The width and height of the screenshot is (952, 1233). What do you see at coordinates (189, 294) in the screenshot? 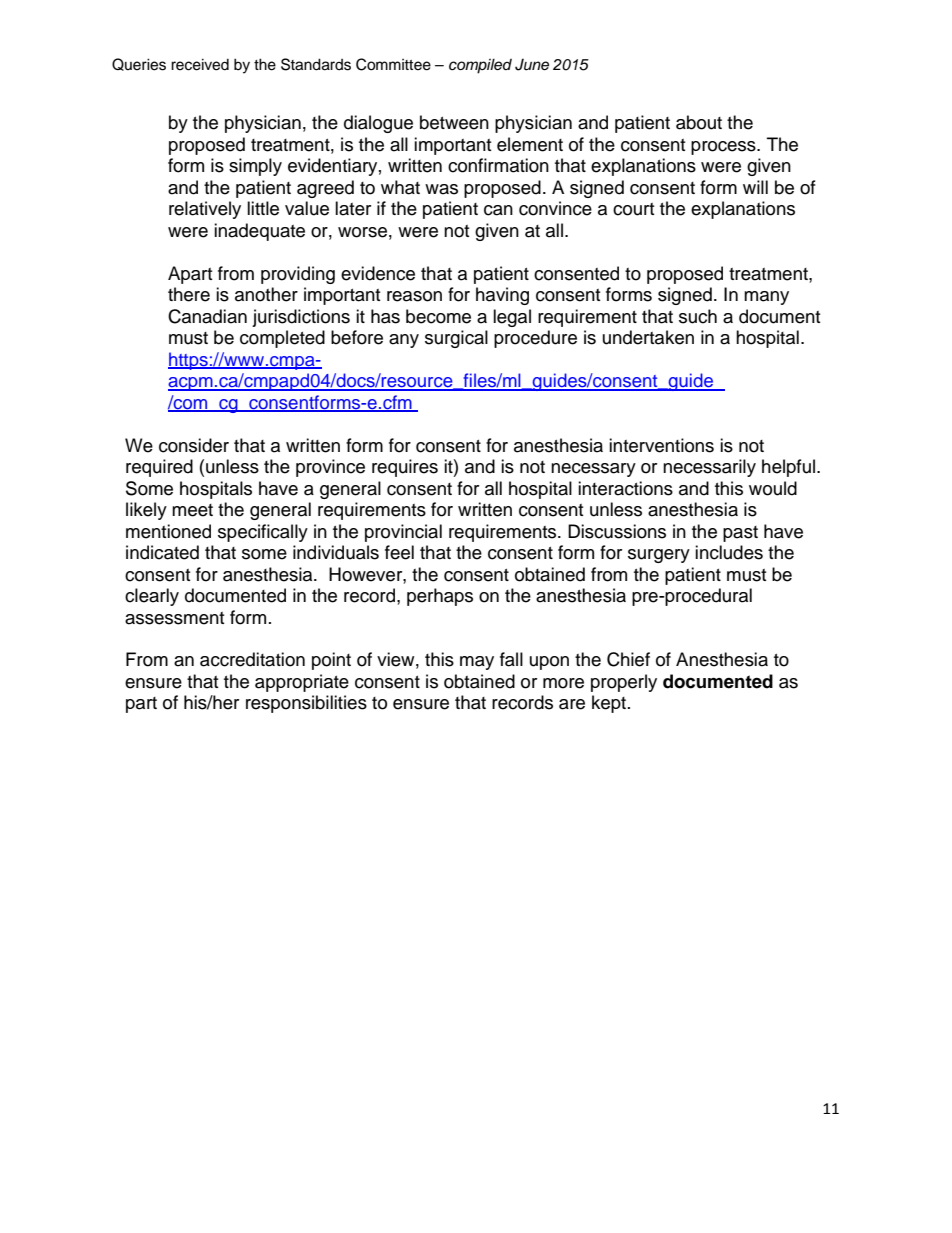
I see `there` at bounding box center [189, 294].
